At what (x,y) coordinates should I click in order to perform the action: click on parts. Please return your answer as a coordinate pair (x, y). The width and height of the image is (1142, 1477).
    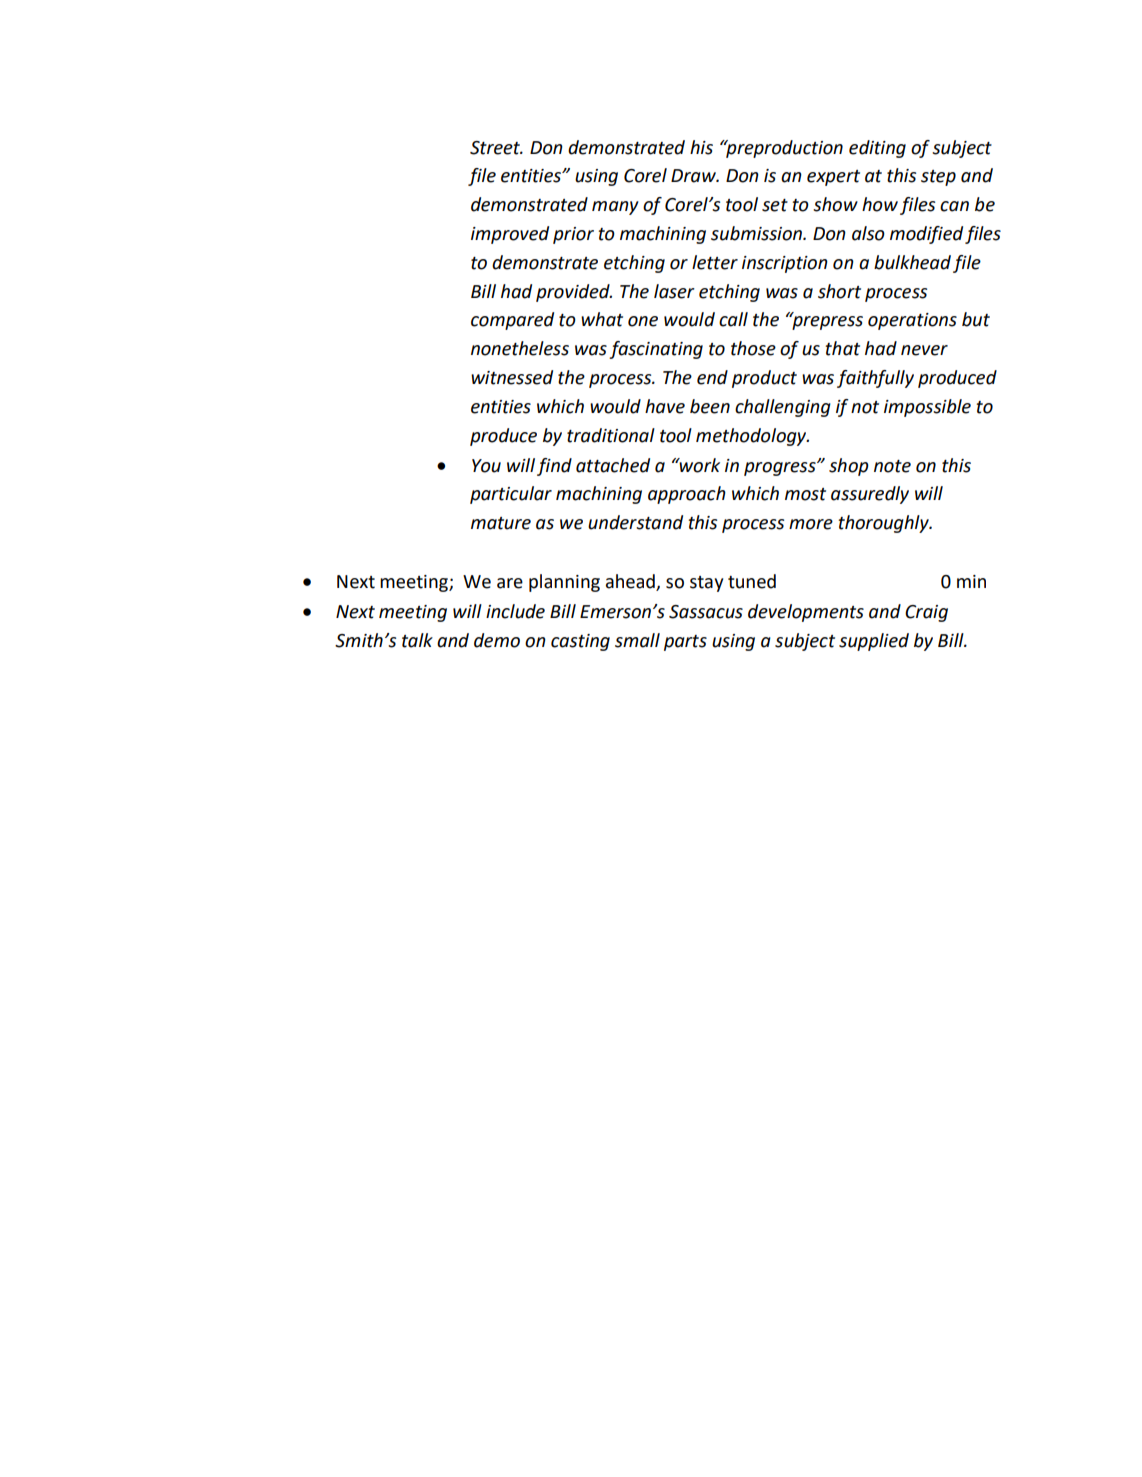
    Looking at the image, I should click on (685, 643).
